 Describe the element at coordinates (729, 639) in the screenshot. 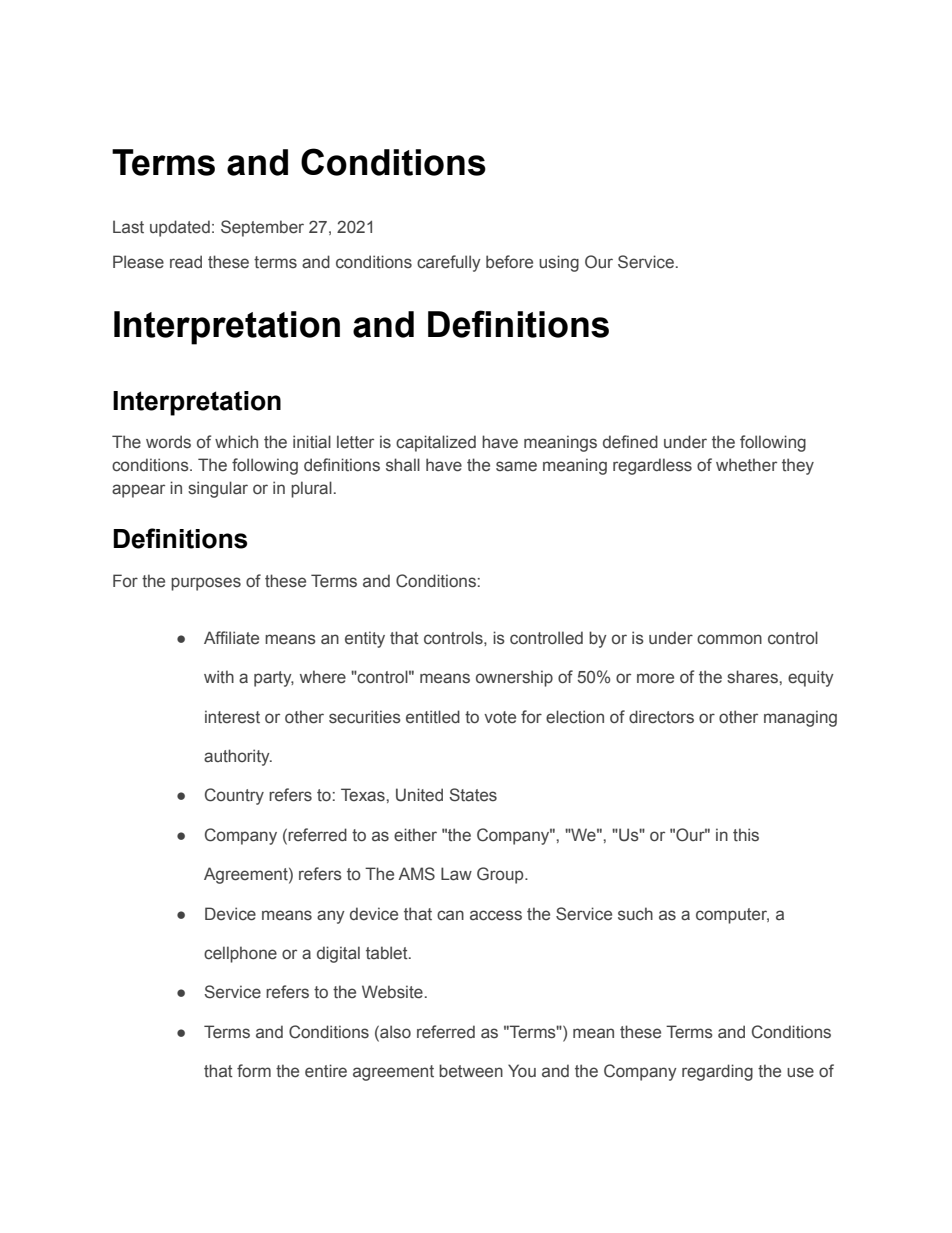

I see `common` at that location.
